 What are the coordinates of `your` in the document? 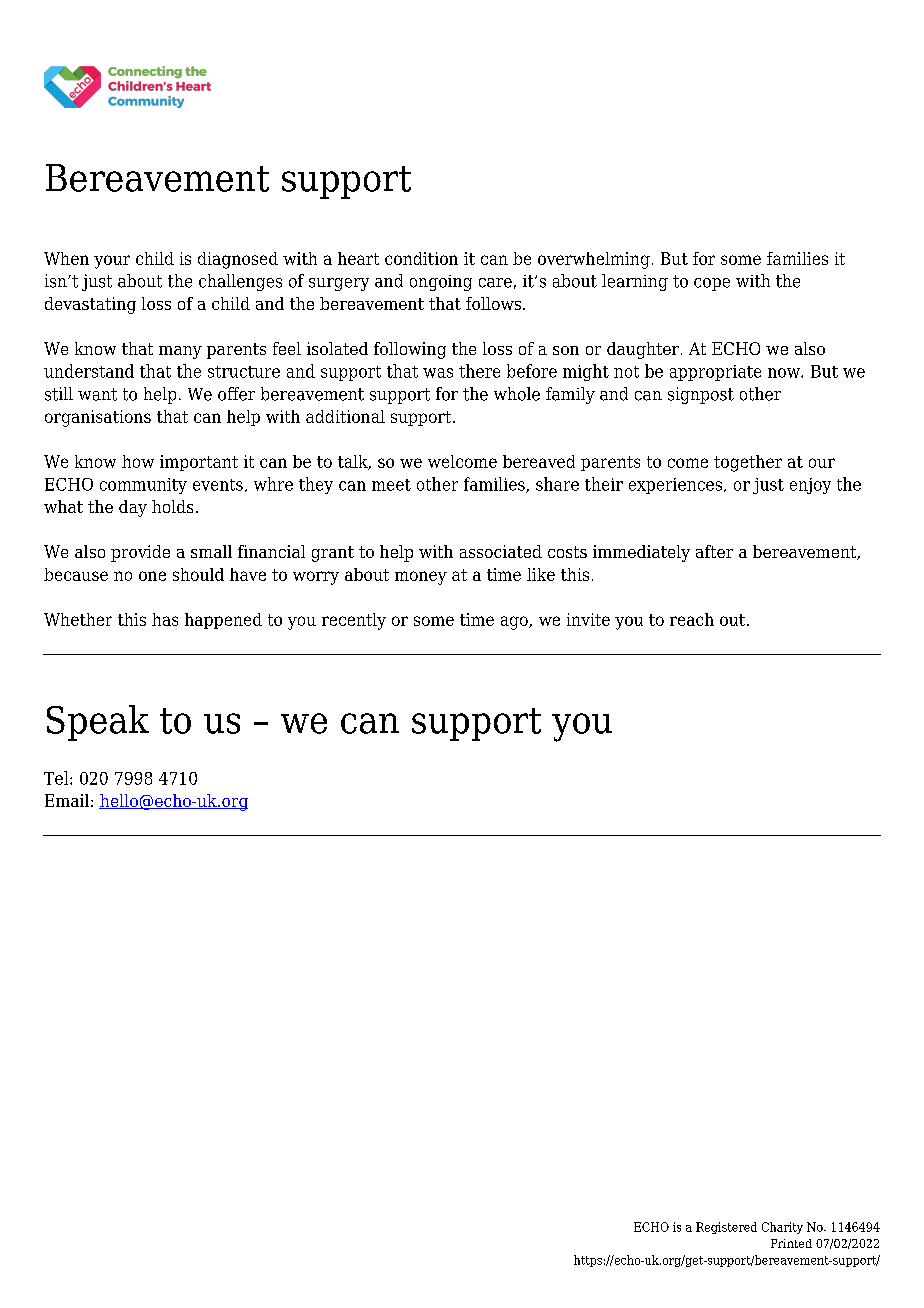 It's located at (112, 262).
